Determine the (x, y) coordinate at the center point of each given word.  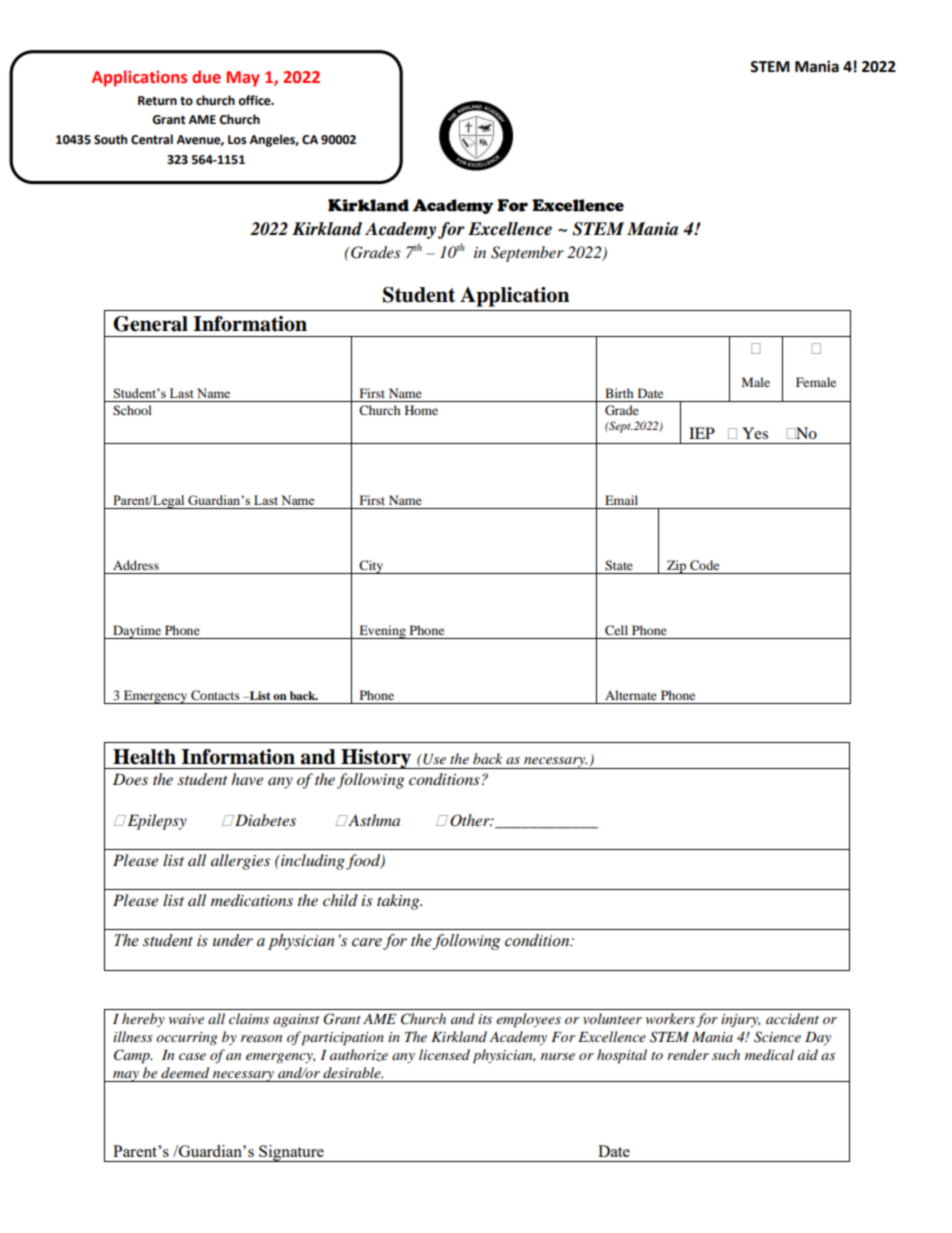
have (247, 779)
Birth (619, 393)
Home (421, 410)
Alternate (631, 695)
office (255, 100)
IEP (702, 433)
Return (157, 101)
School (132, 410)
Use (433, 759)
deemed (185, 1072)
